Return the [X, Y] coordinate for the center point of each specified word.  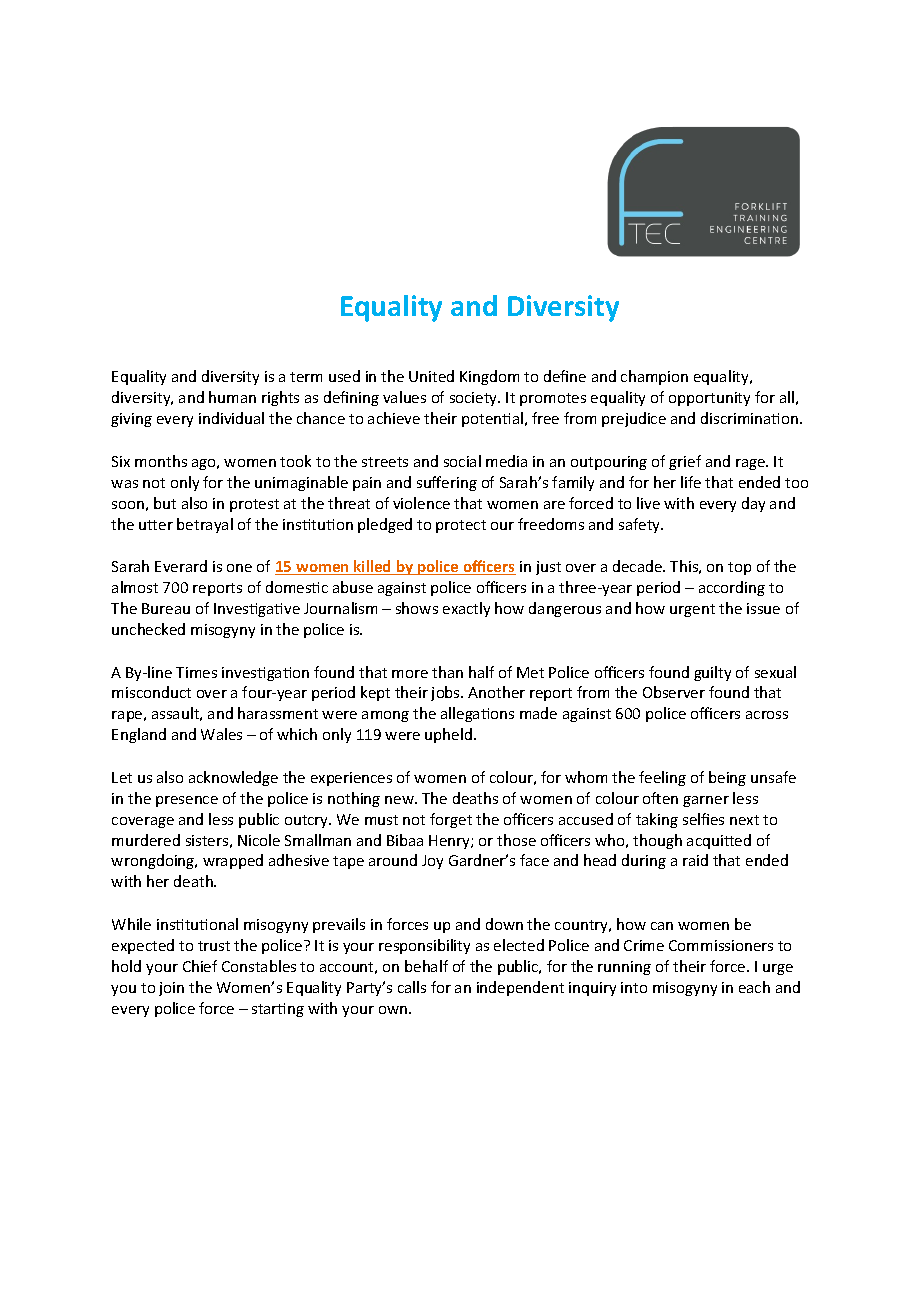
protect [461, 526]
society [475, 399]
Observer [674, 692]
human [232, 397]
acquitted [719, 841]
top [739, 568]
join [171, 989]
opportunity [709, 399]
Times [196, 672]
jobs [446, 693]
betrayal [205, 525]
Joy [432, 862]
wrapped [233, 861]
